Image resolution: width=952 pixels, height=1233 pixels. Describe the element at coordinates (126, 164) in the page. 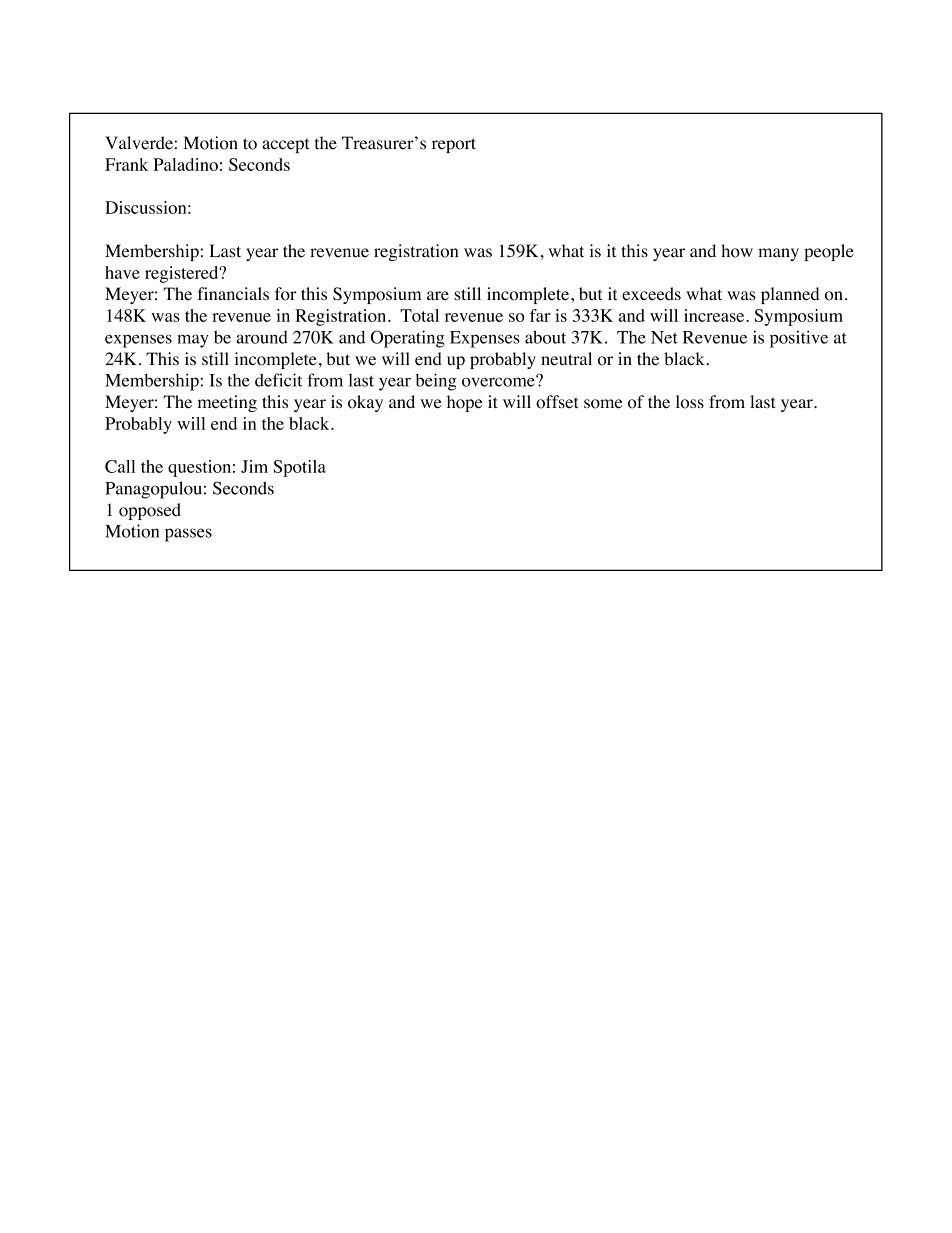

I see `Frank` at that location.
